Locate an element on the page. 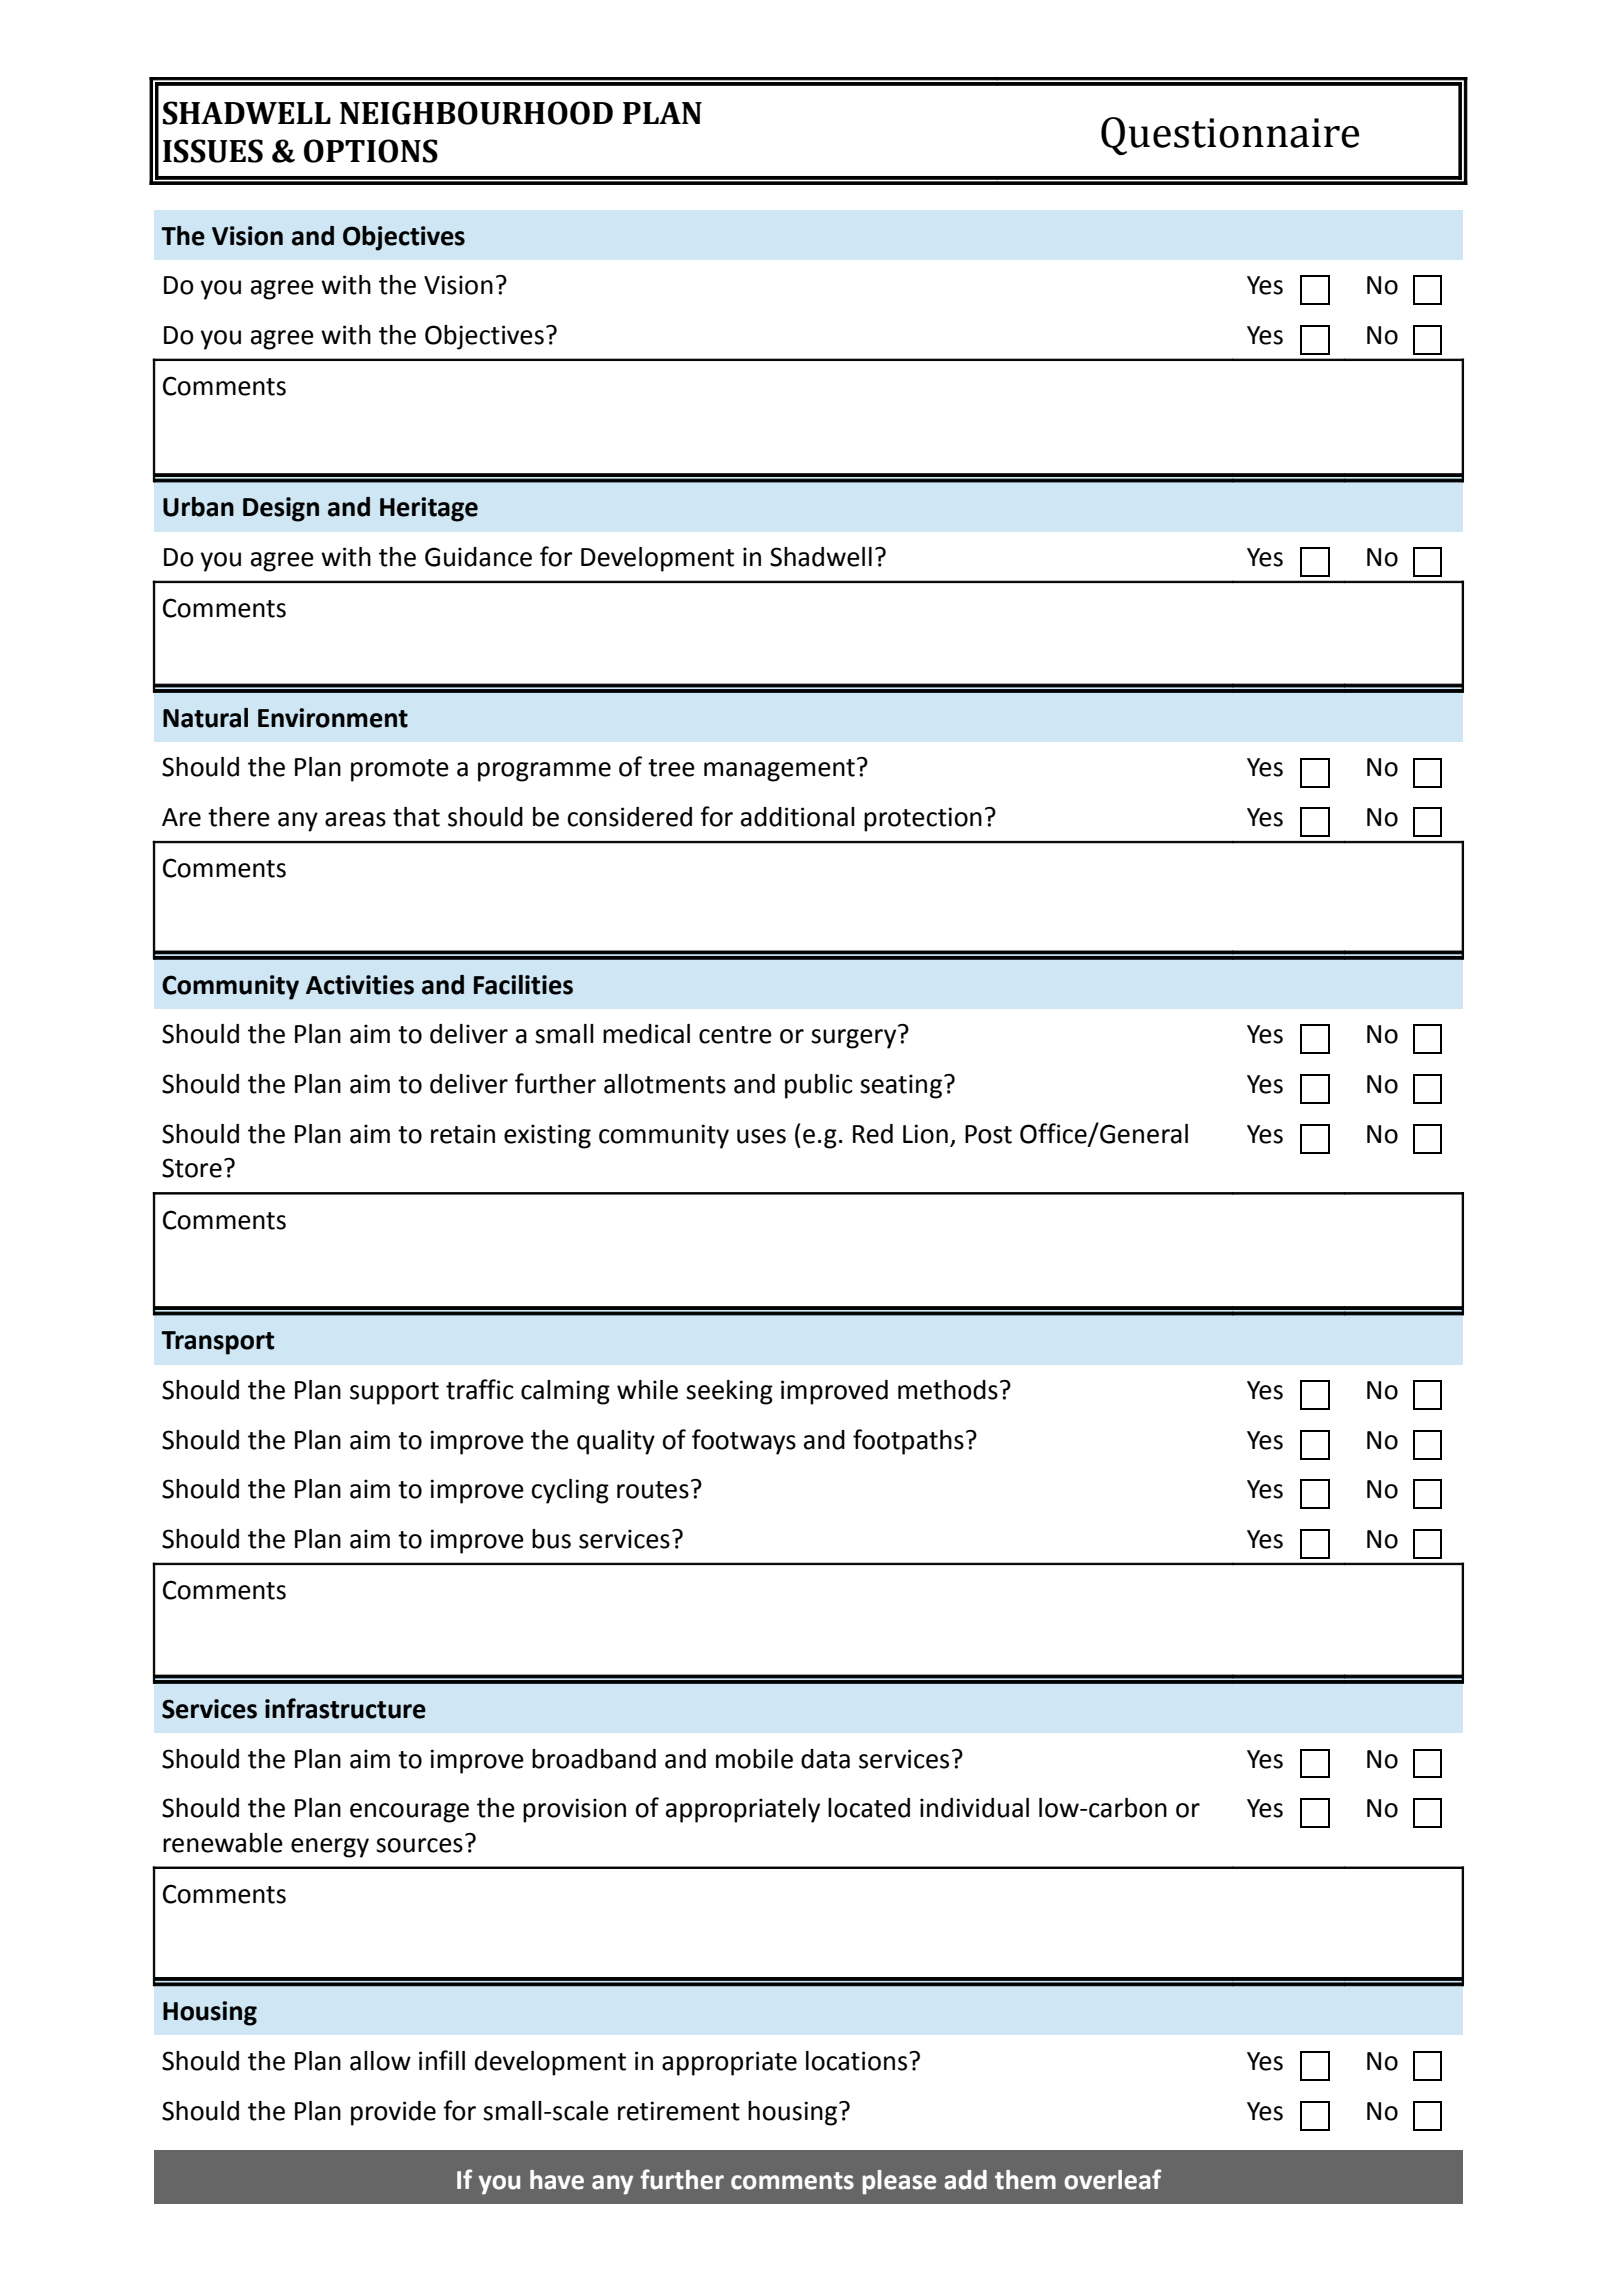 This image has width=1615, height=2286. Store is located at coordinates (192, 1168).
